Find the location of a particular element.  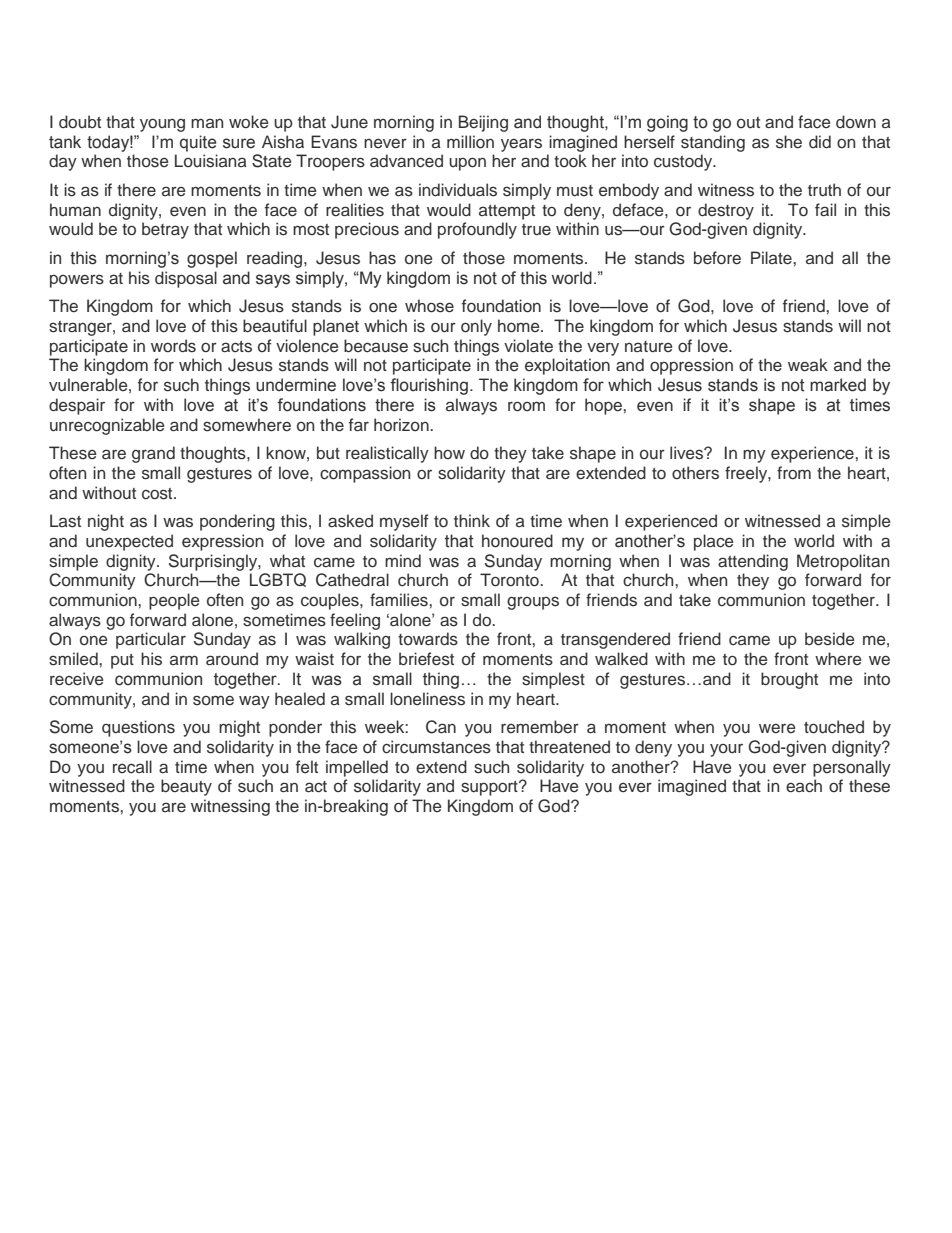

recall is located at coordinates (132, 767).
